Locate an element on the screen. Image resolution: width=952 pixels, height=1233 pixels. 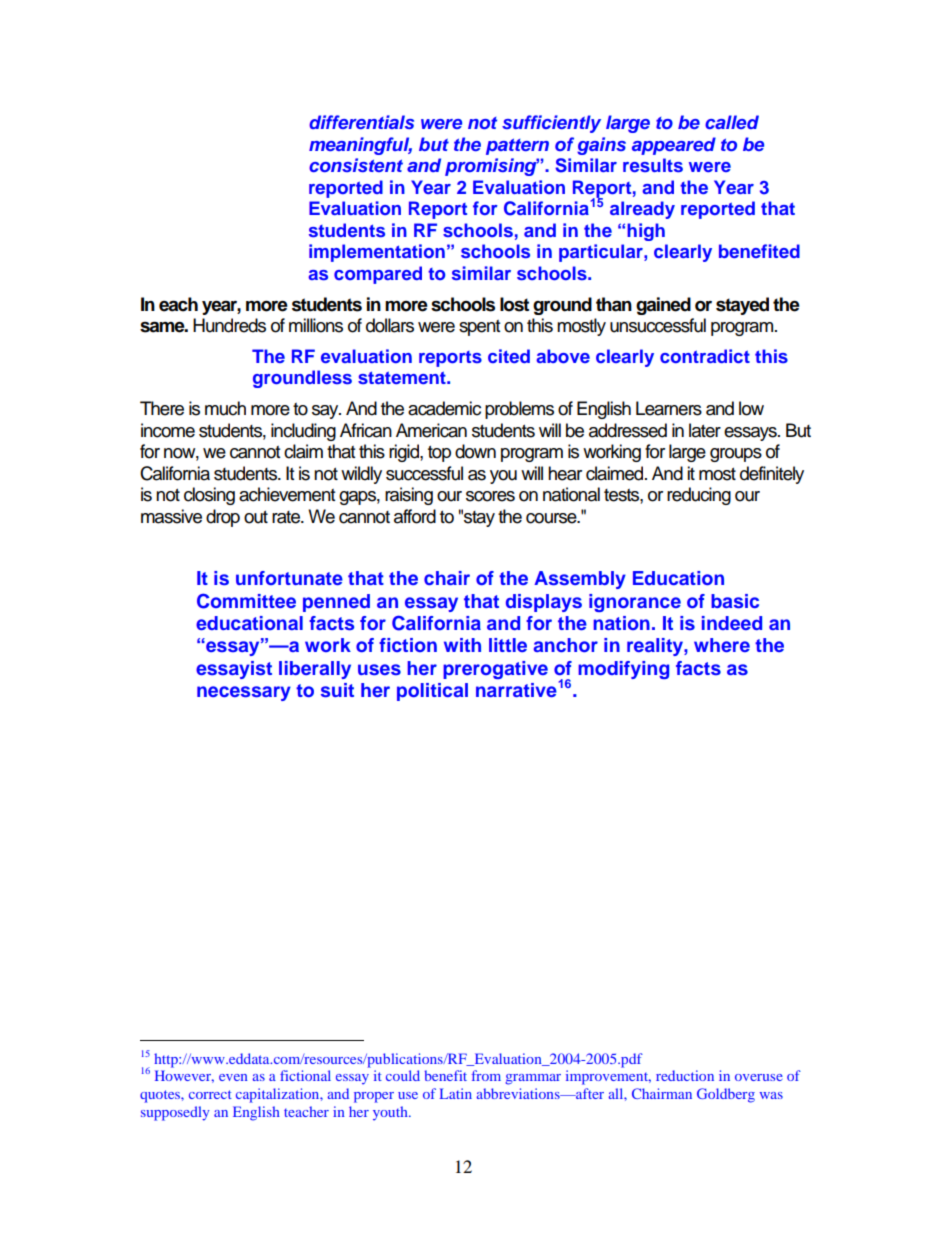
Latin is located at coordinates (456, 1093).
